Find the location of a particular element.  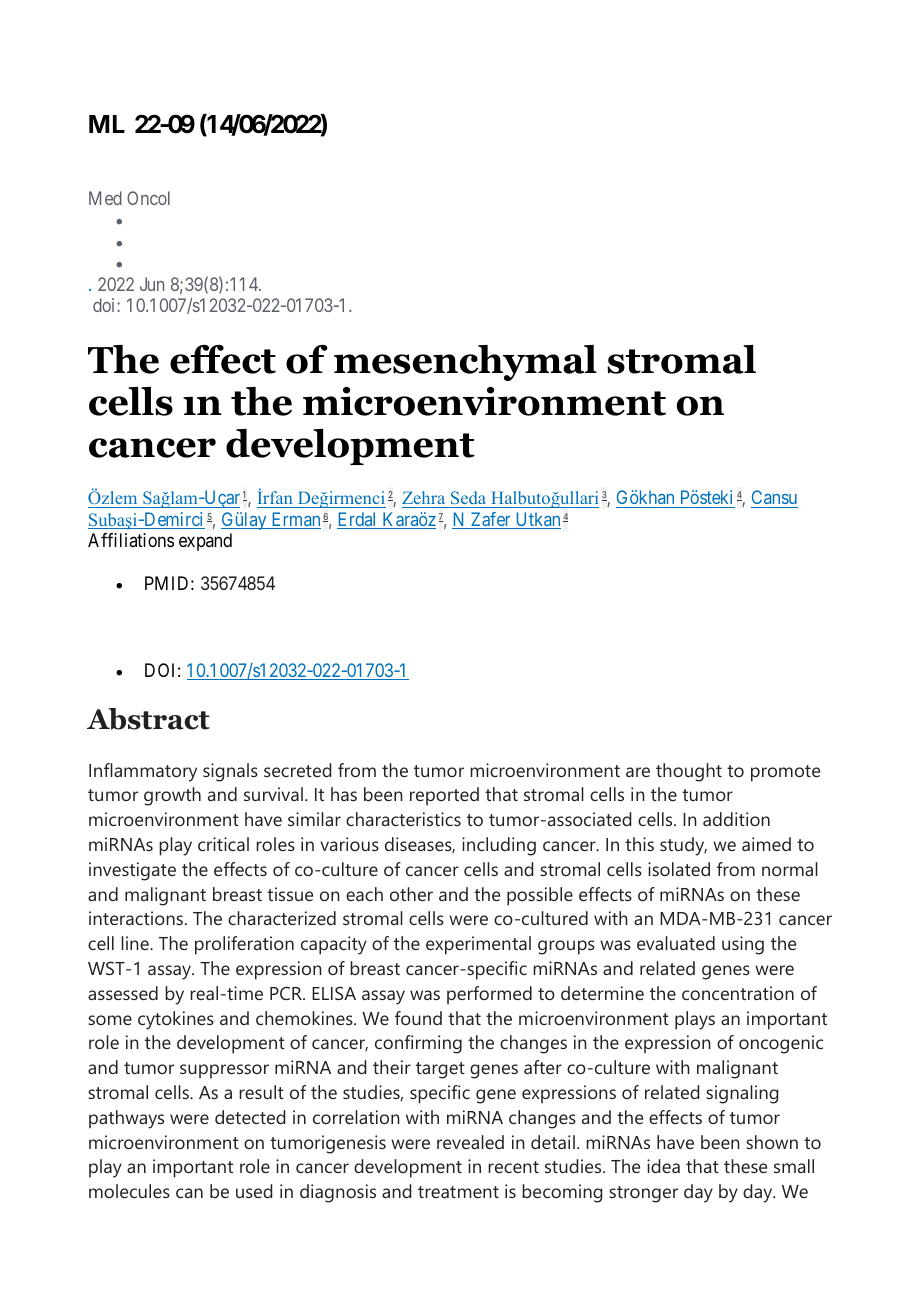

reported is located at coordinates (444, 796).
